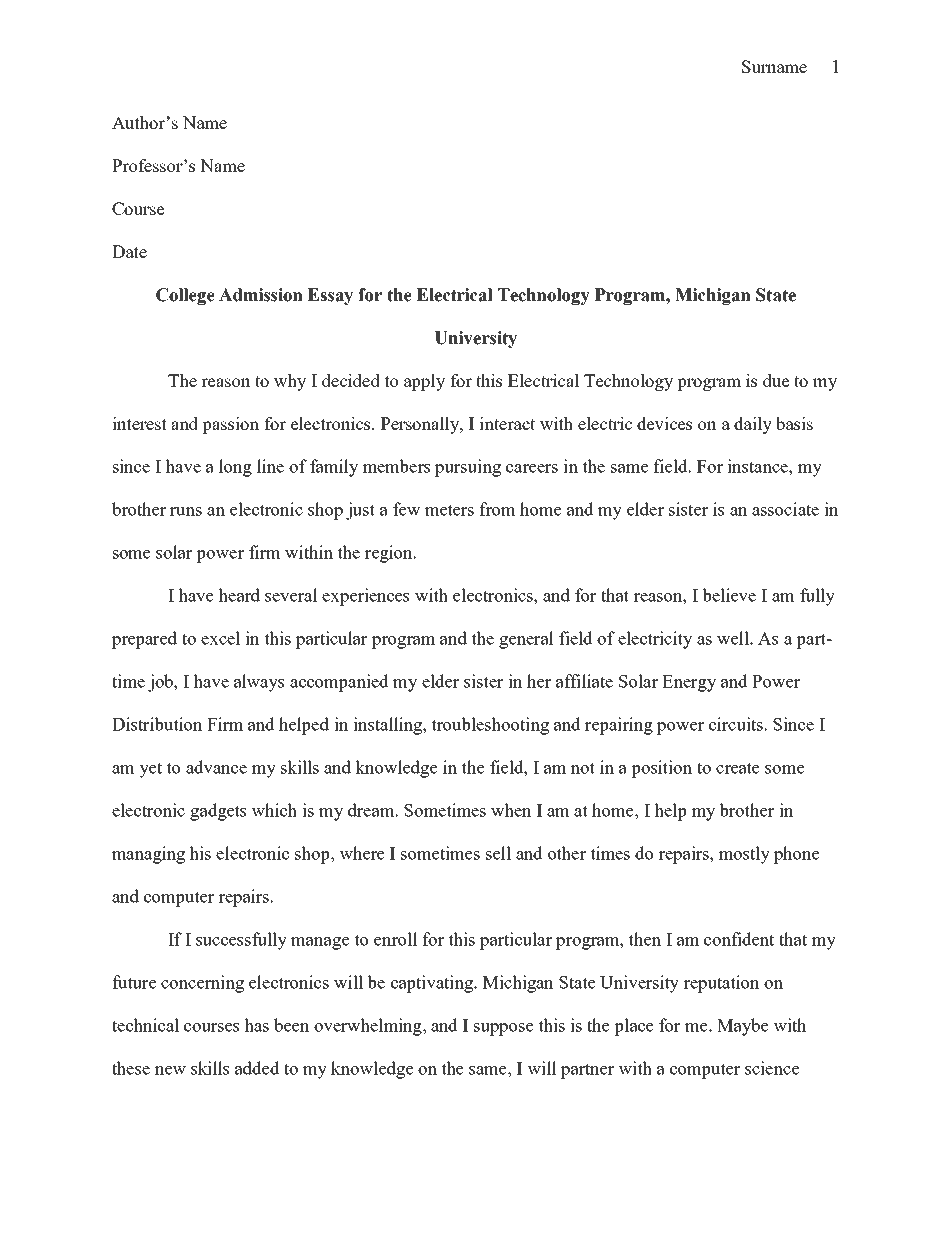 The width and height of the page is (952, 1233). I want to click on when, so click(511, 810).
